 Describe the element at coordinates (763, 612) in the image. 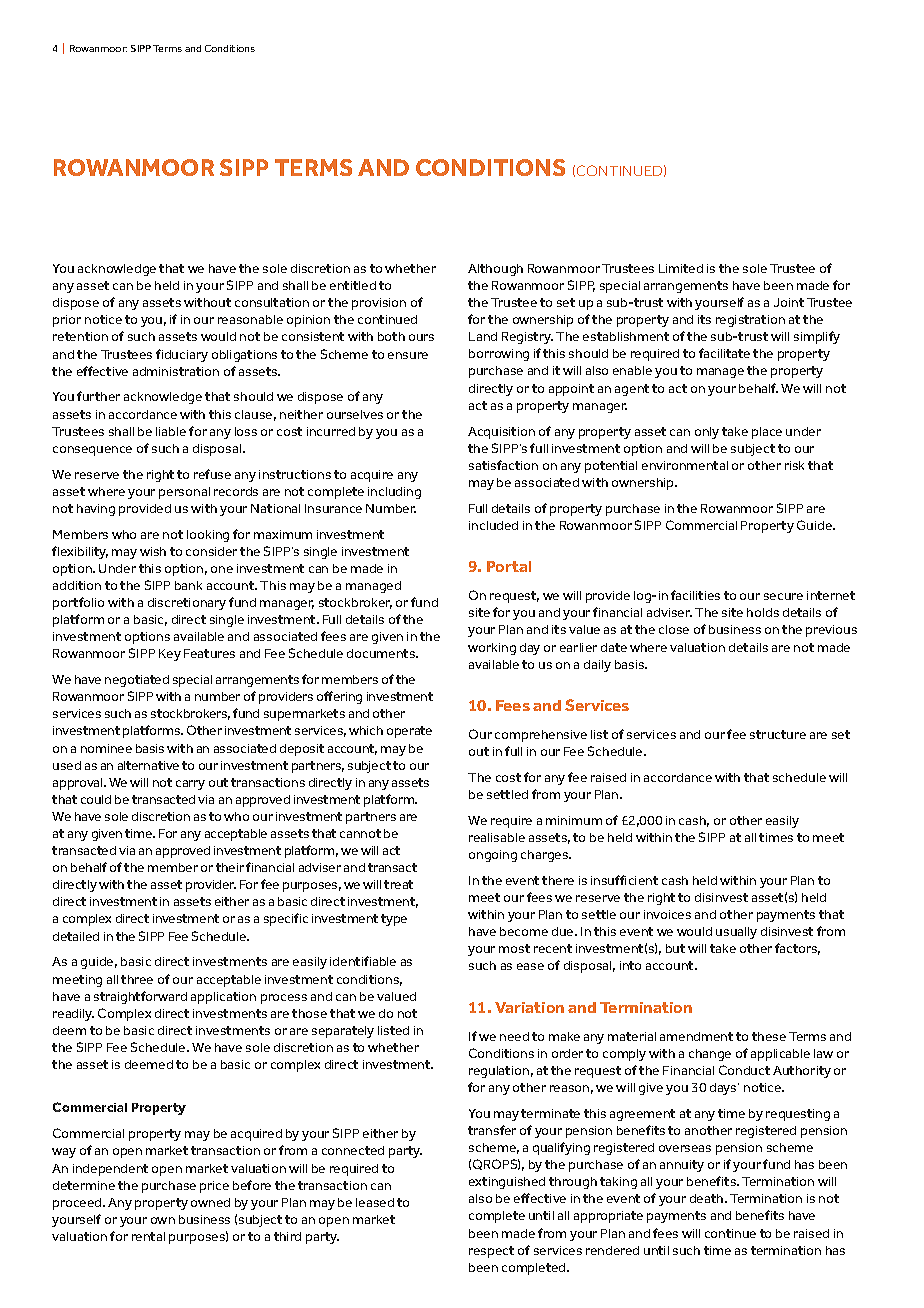

I see `holds` at that location.
